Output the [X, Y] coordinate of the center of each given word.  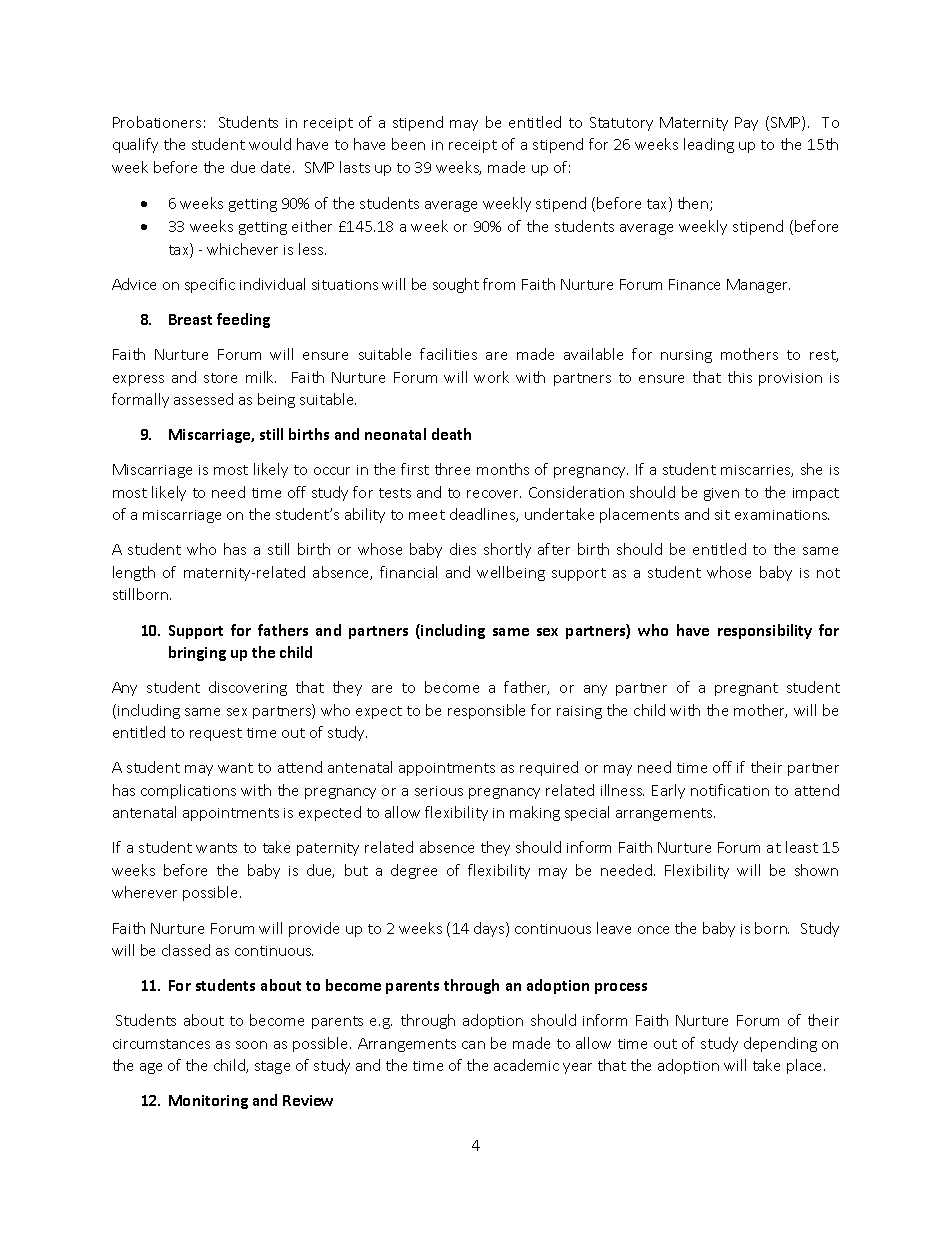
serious [439, 791]
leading [709, 145]
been [408, 144]
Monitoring [208, 1102]
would [270, 144]
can [473, 1045]
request [216, 734]
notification [730, 790]
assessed [203, 399]
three [452, 469]
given [721, 494]
